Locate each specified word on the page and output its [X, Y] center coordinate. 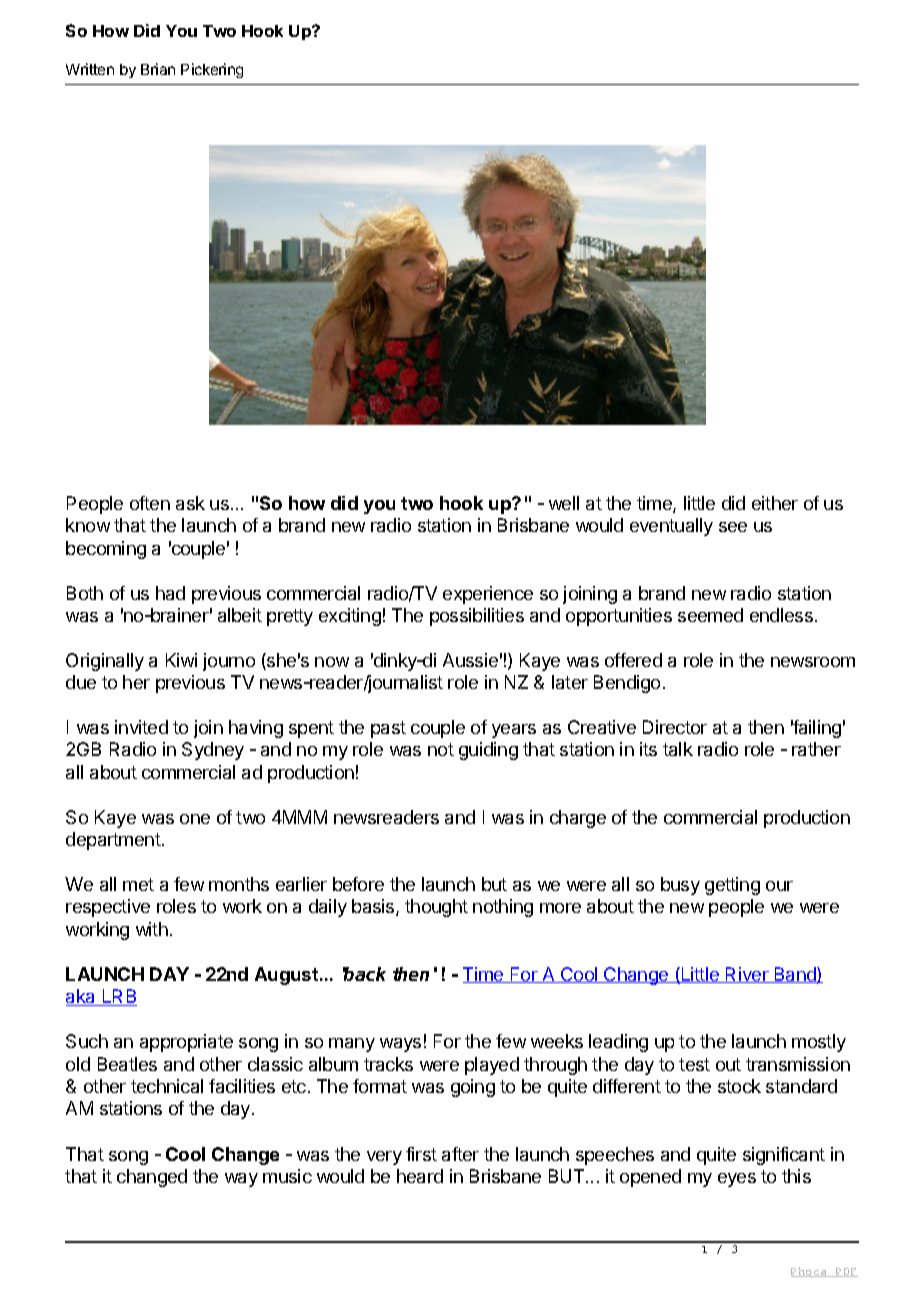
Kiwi [181, 660]
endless [781, 615]
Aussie [470, 660]
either [775, 503]
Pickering [212, 70]
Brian [158, 69]
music [287, 1176]
